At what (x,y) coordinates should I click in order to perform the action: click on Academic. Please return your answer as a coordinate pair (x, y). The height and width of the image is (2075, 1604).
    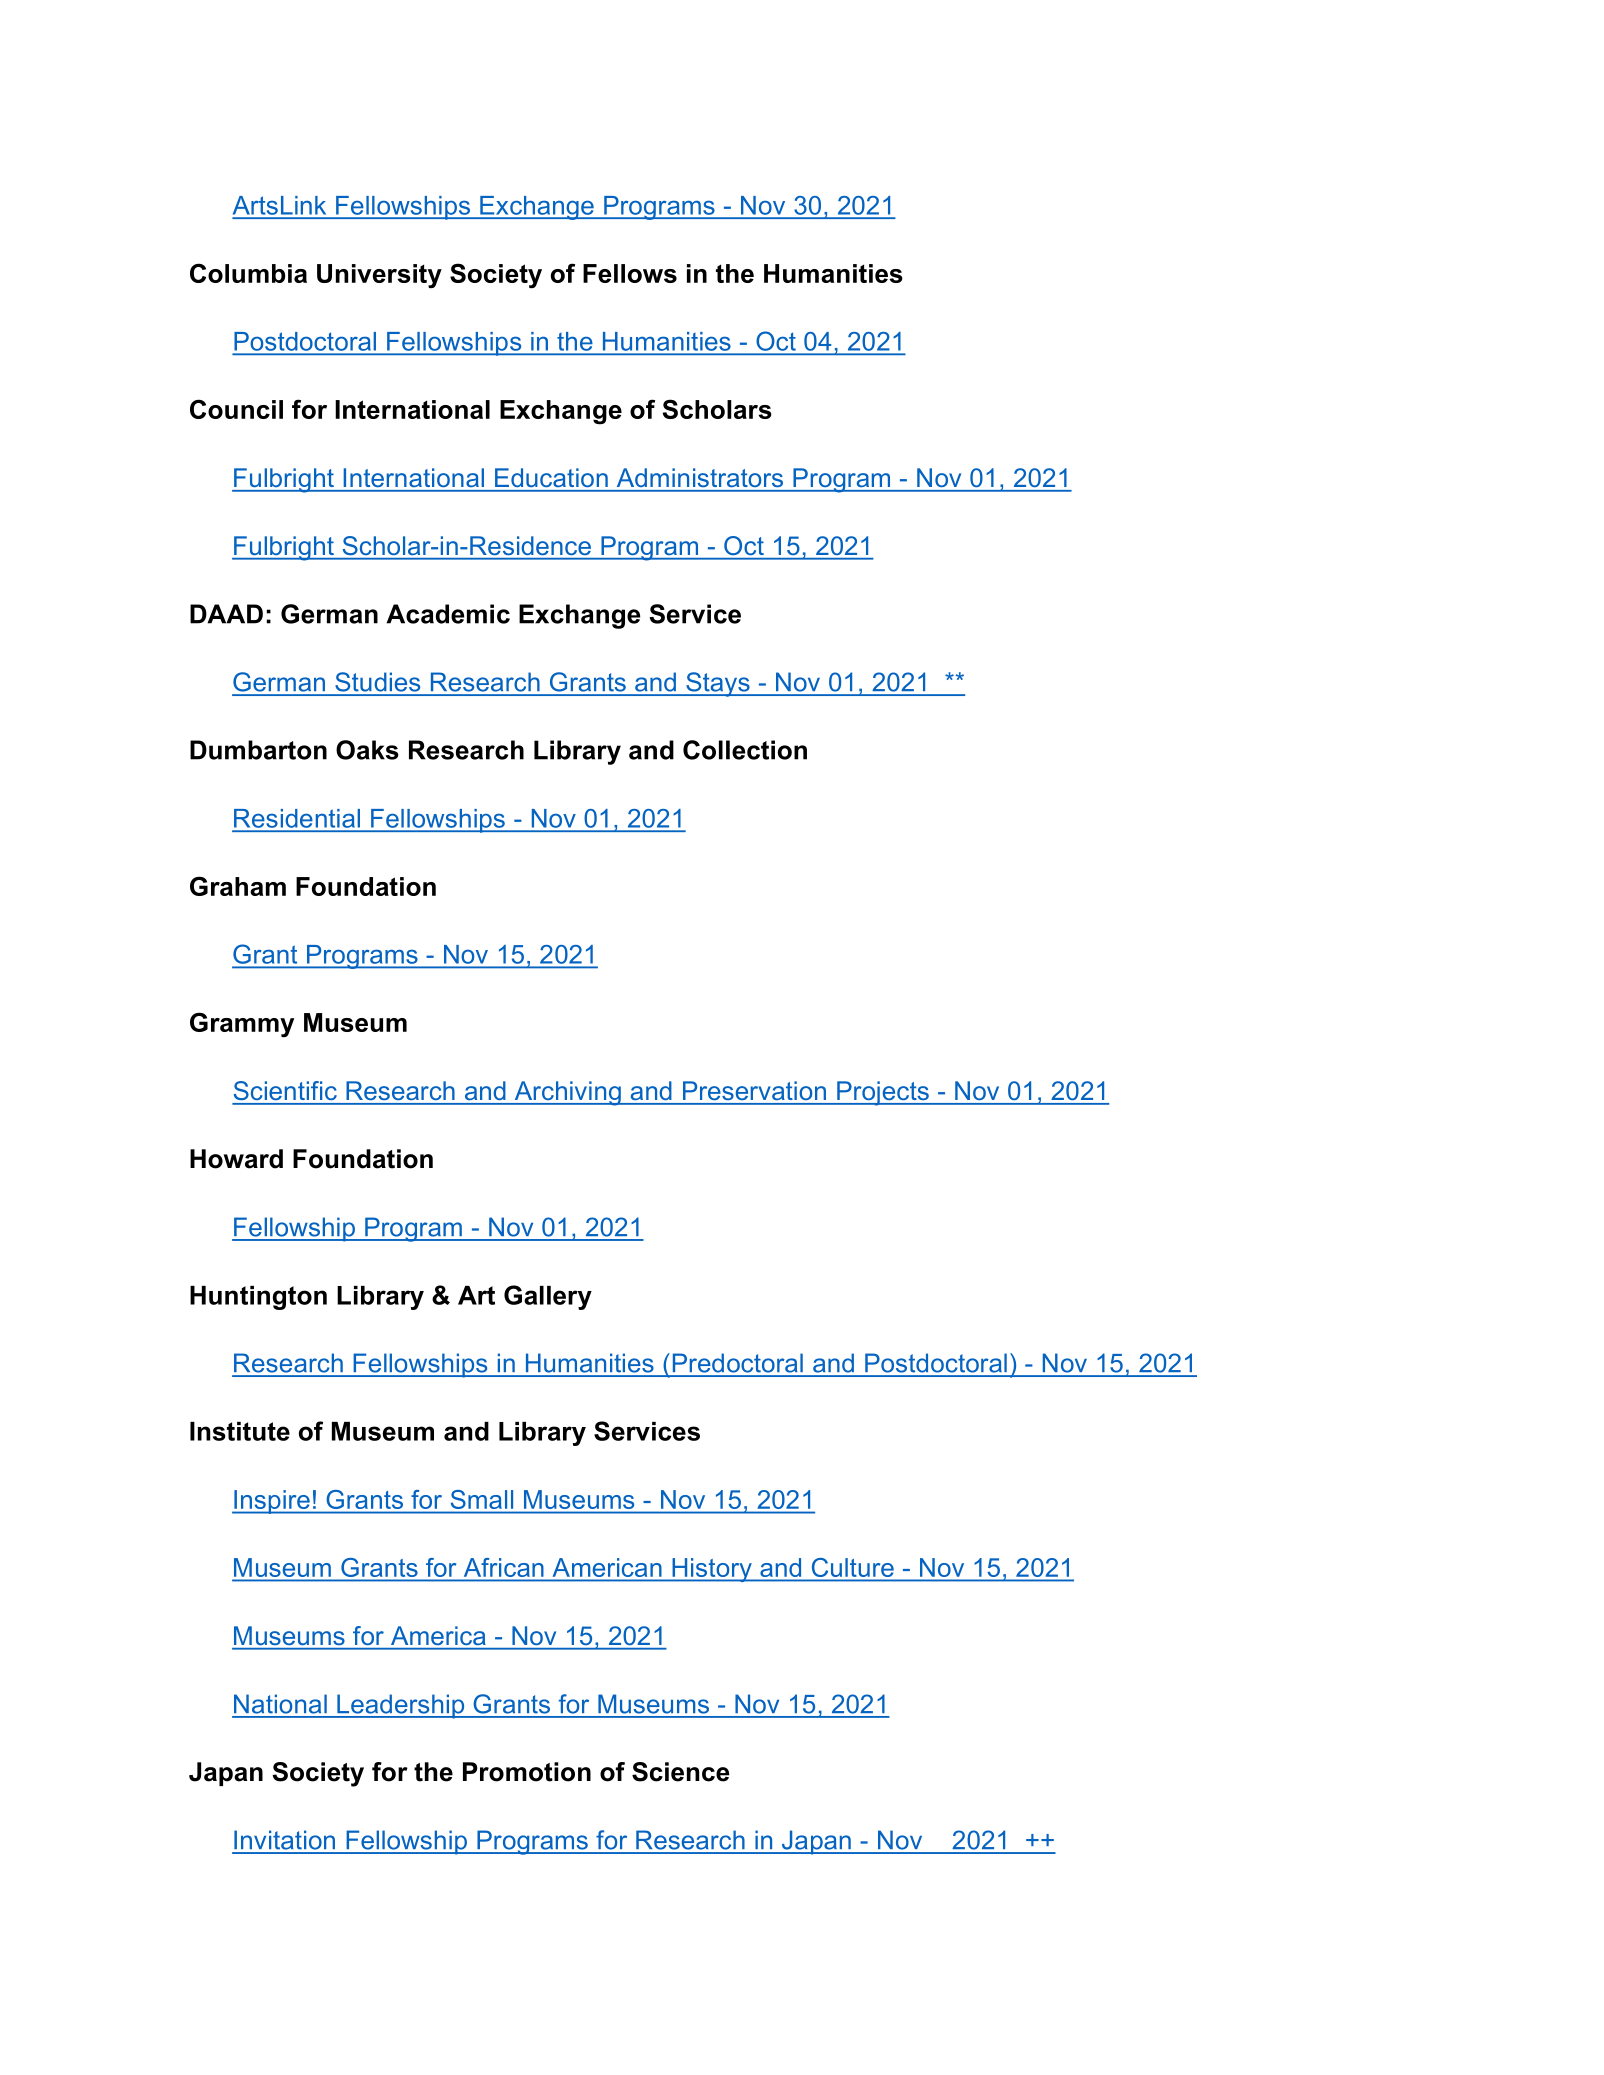
    Looking at the image, I should click on (448, 614).
